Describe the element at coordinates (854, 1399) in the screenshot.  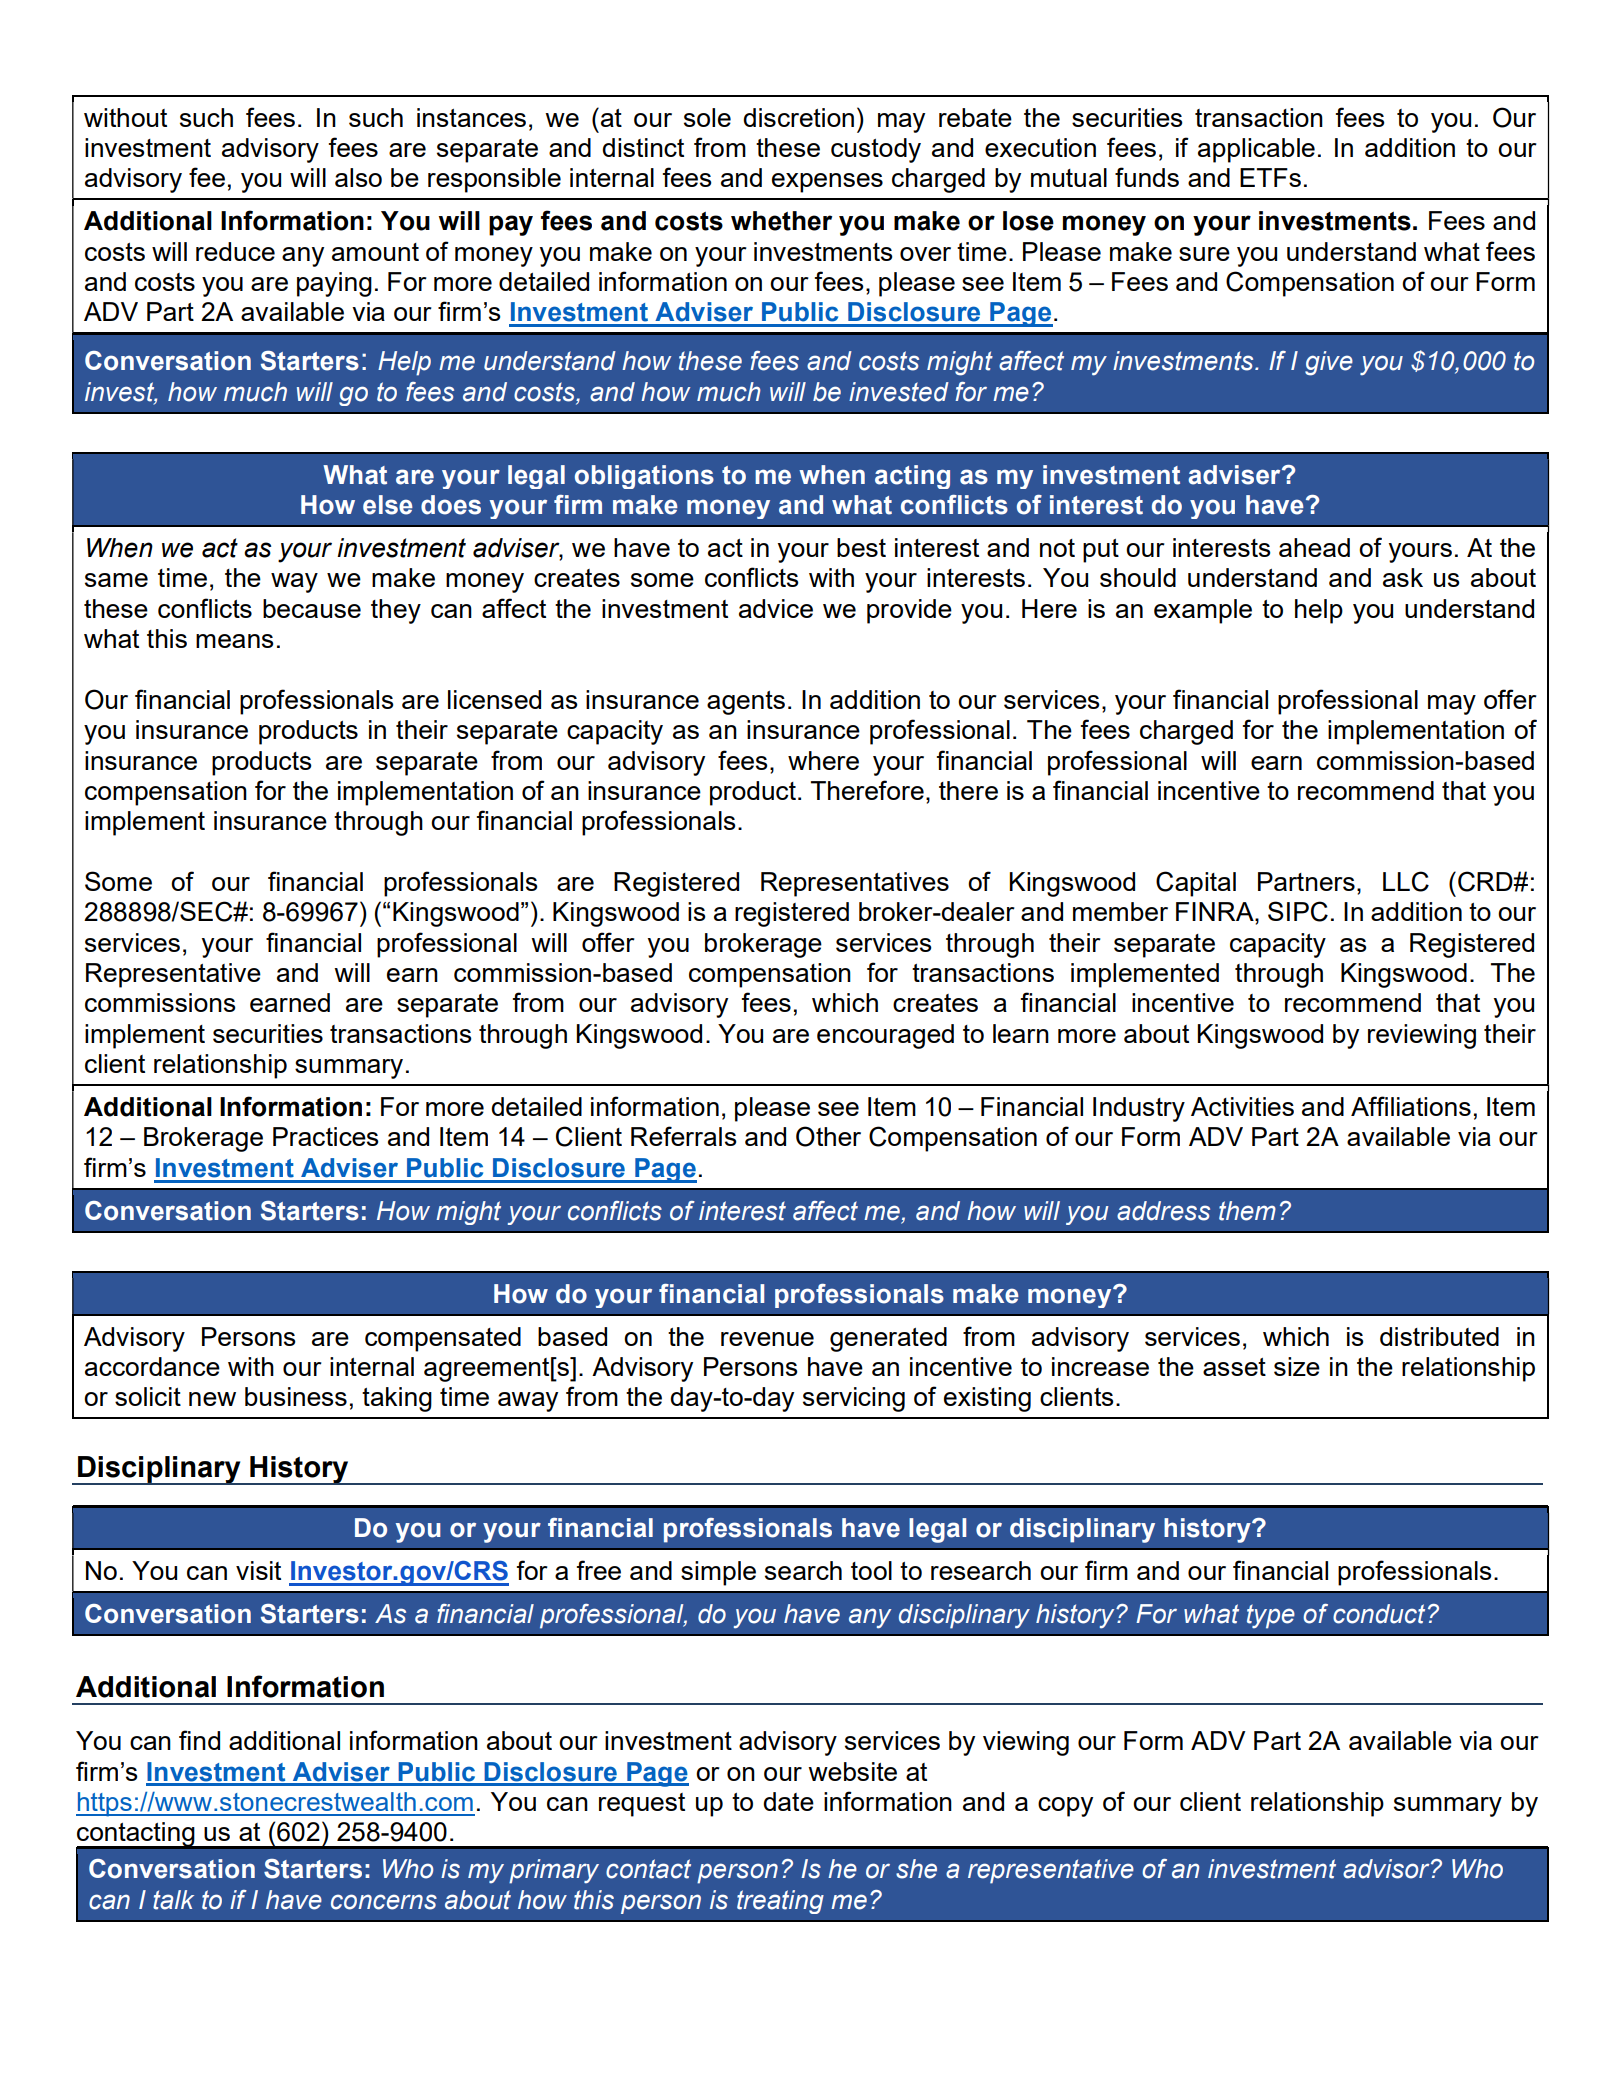
I see `servicing` at that location.
